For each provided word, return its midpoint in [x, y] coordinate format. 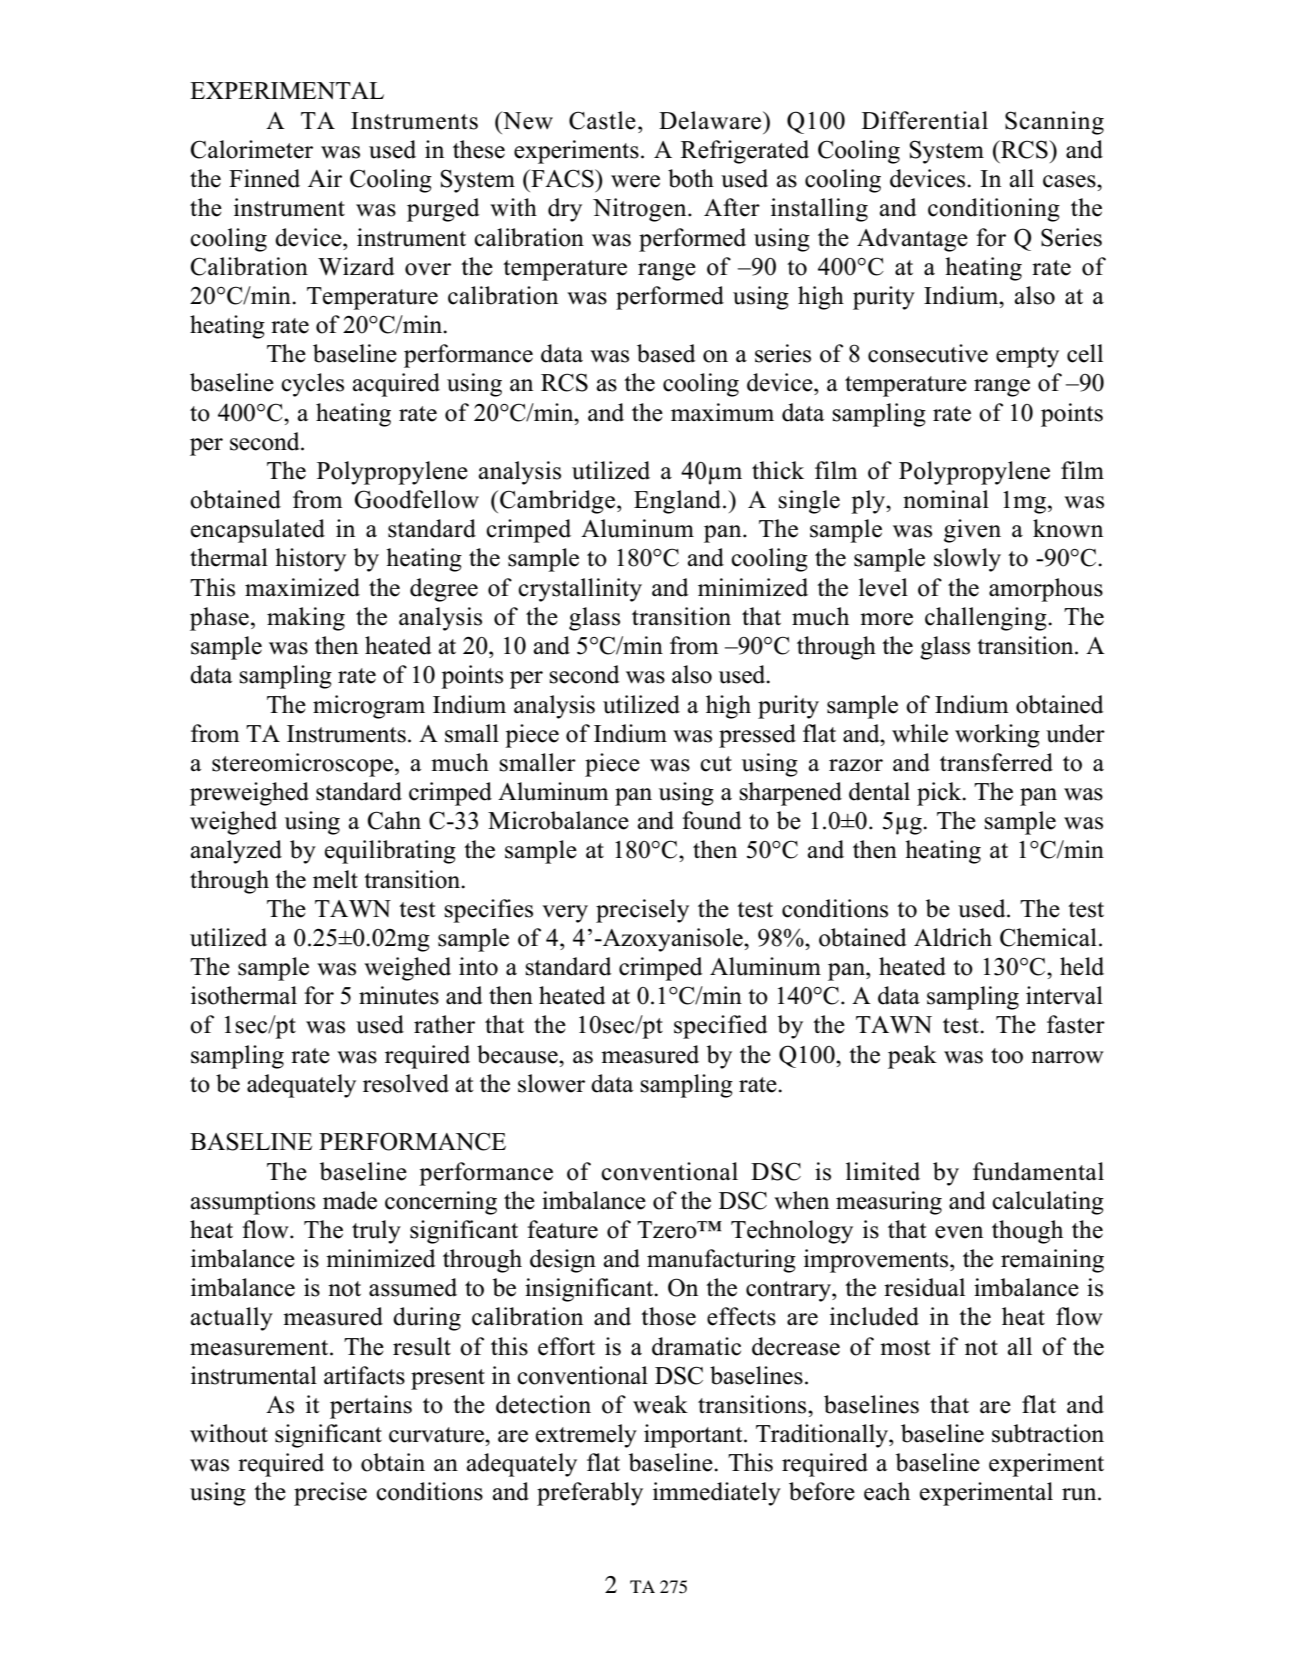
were [635, 181]
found [712, 820]
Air [325, 178]
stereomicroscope [302, 765]
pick [940, 794]
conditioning [994, 210]
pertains [371, 1407]
